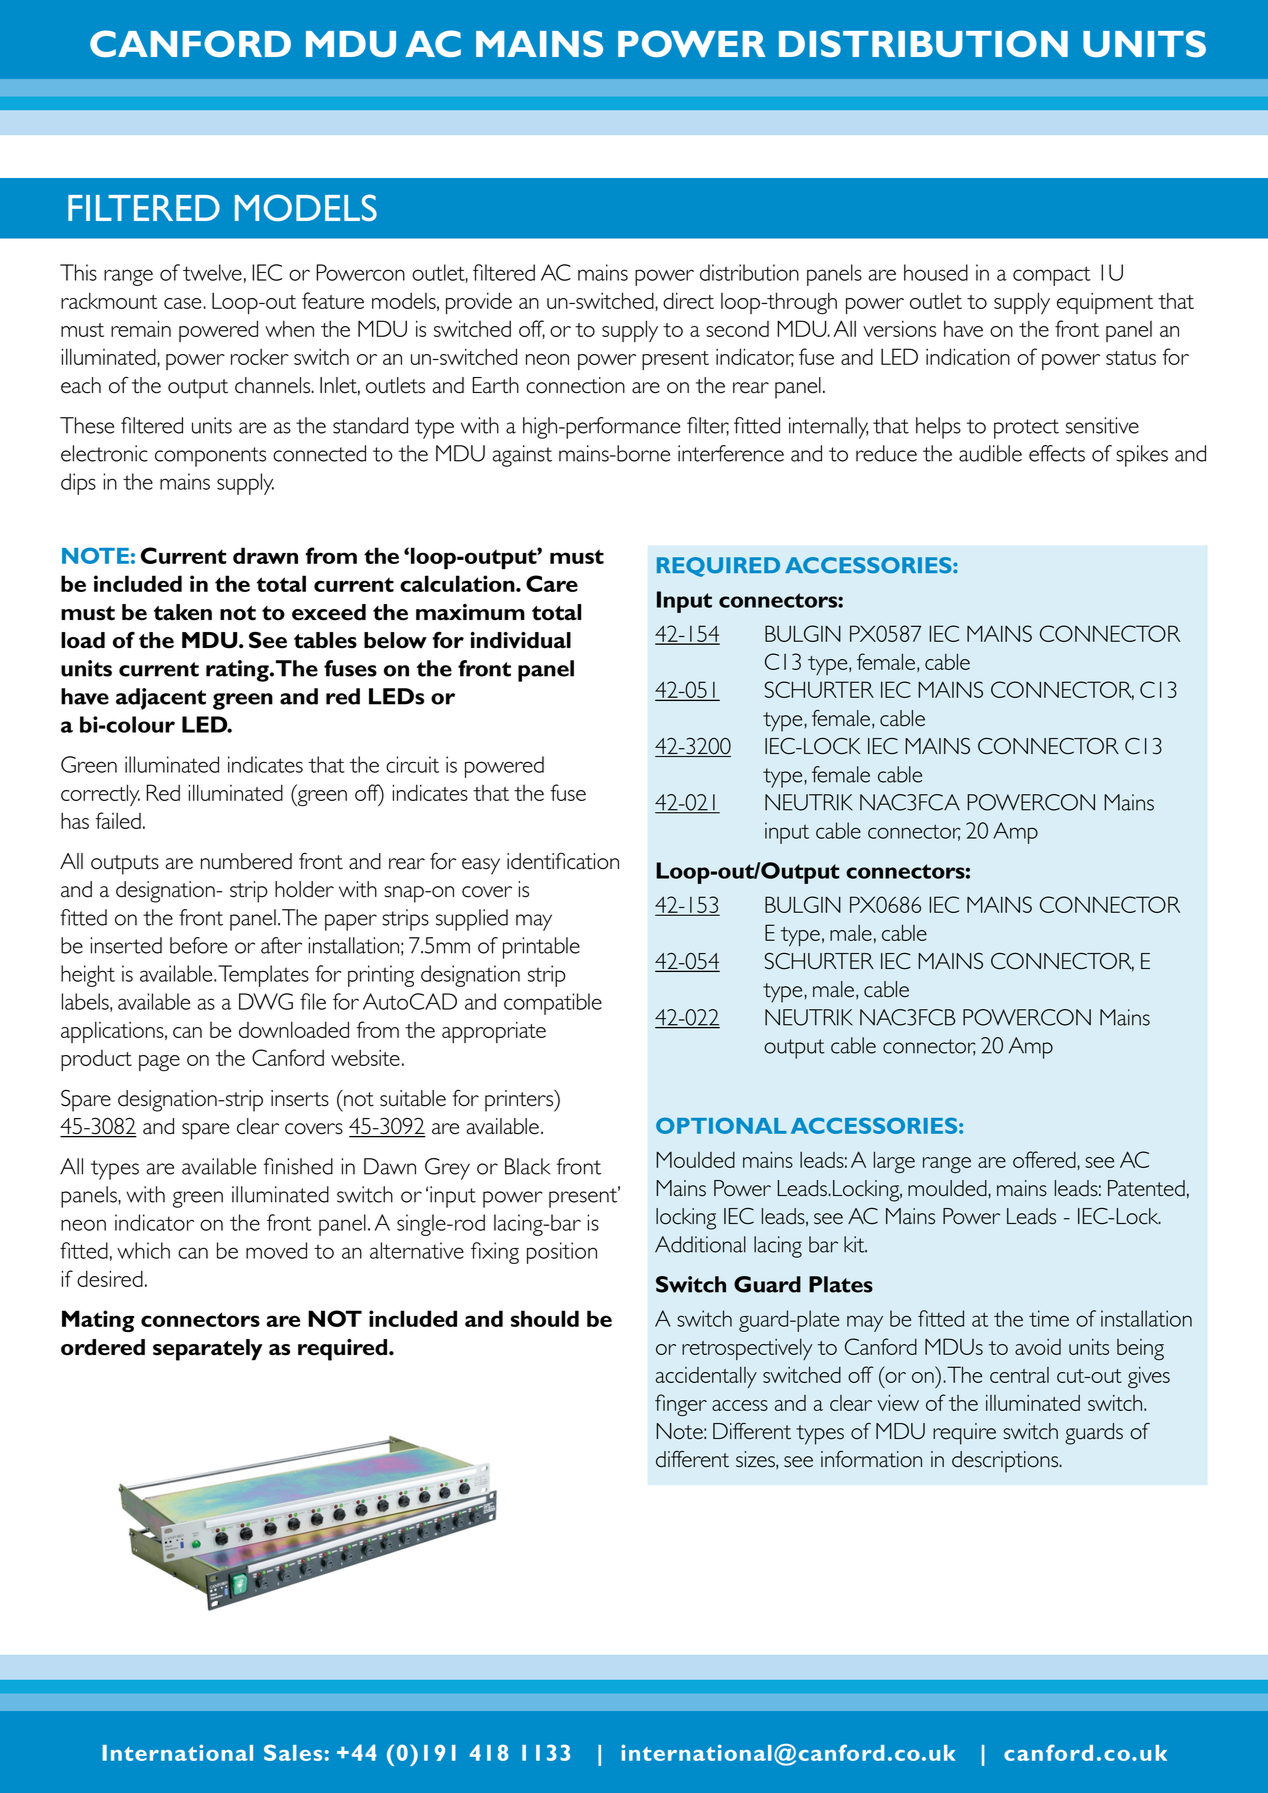  What do you see at coordinates (527, 1166) in the screenshot?
I see `Black` at bounding box center [527, 1166].
